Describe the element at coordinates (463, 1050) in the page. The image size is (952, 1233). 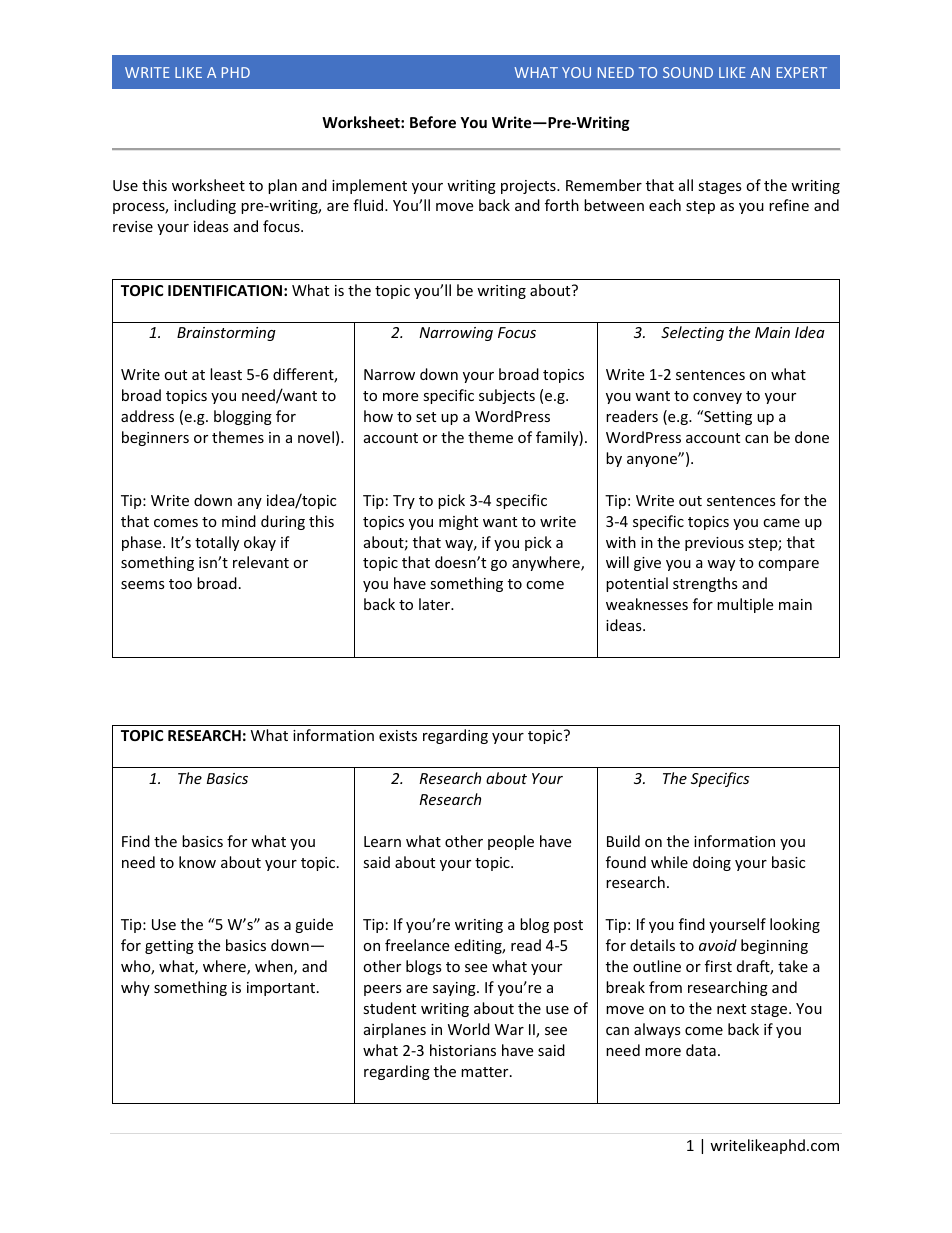
I see `historians` at that location.
